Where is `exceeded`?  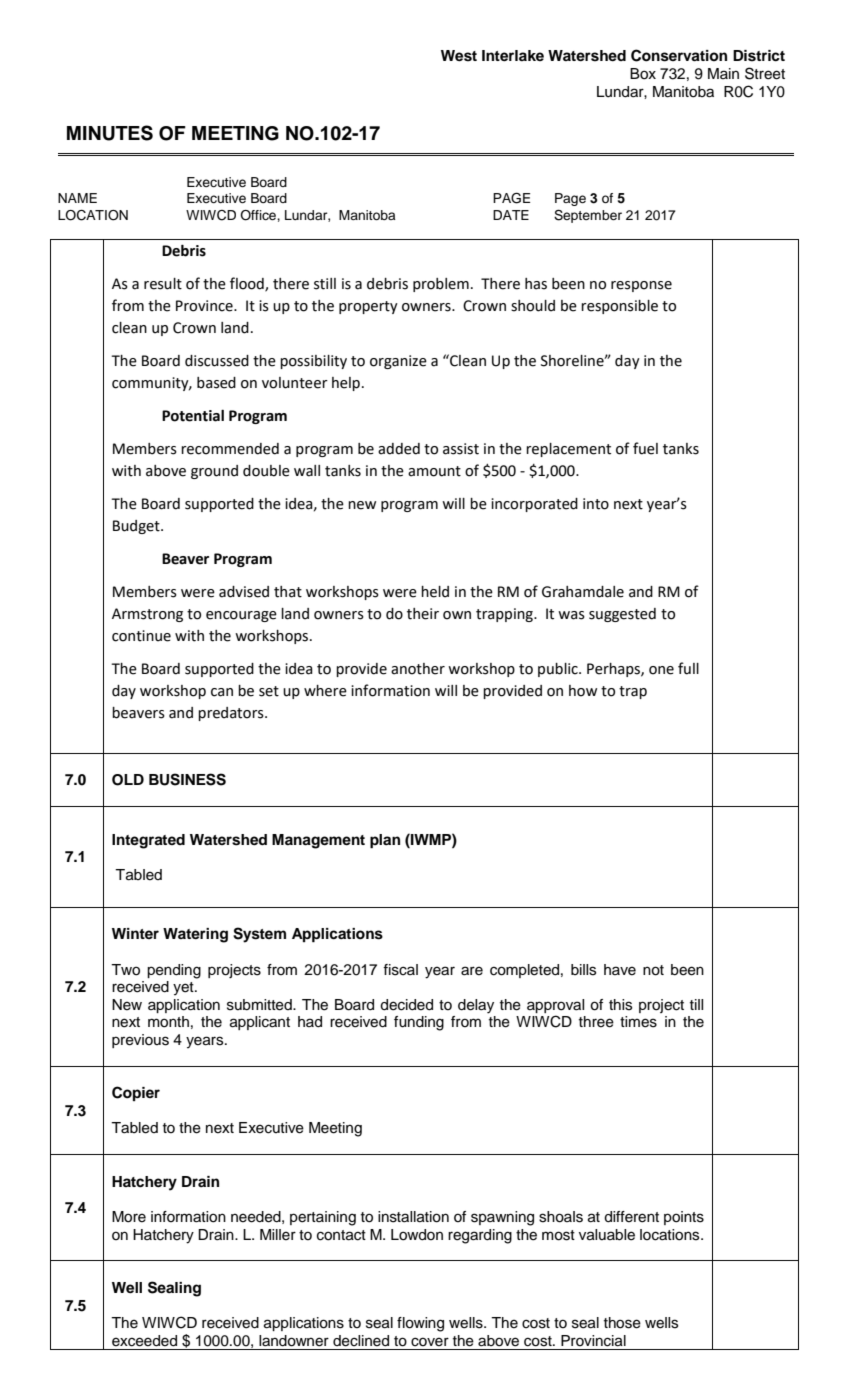
exceeded is located at coordinates (144, 1341).
